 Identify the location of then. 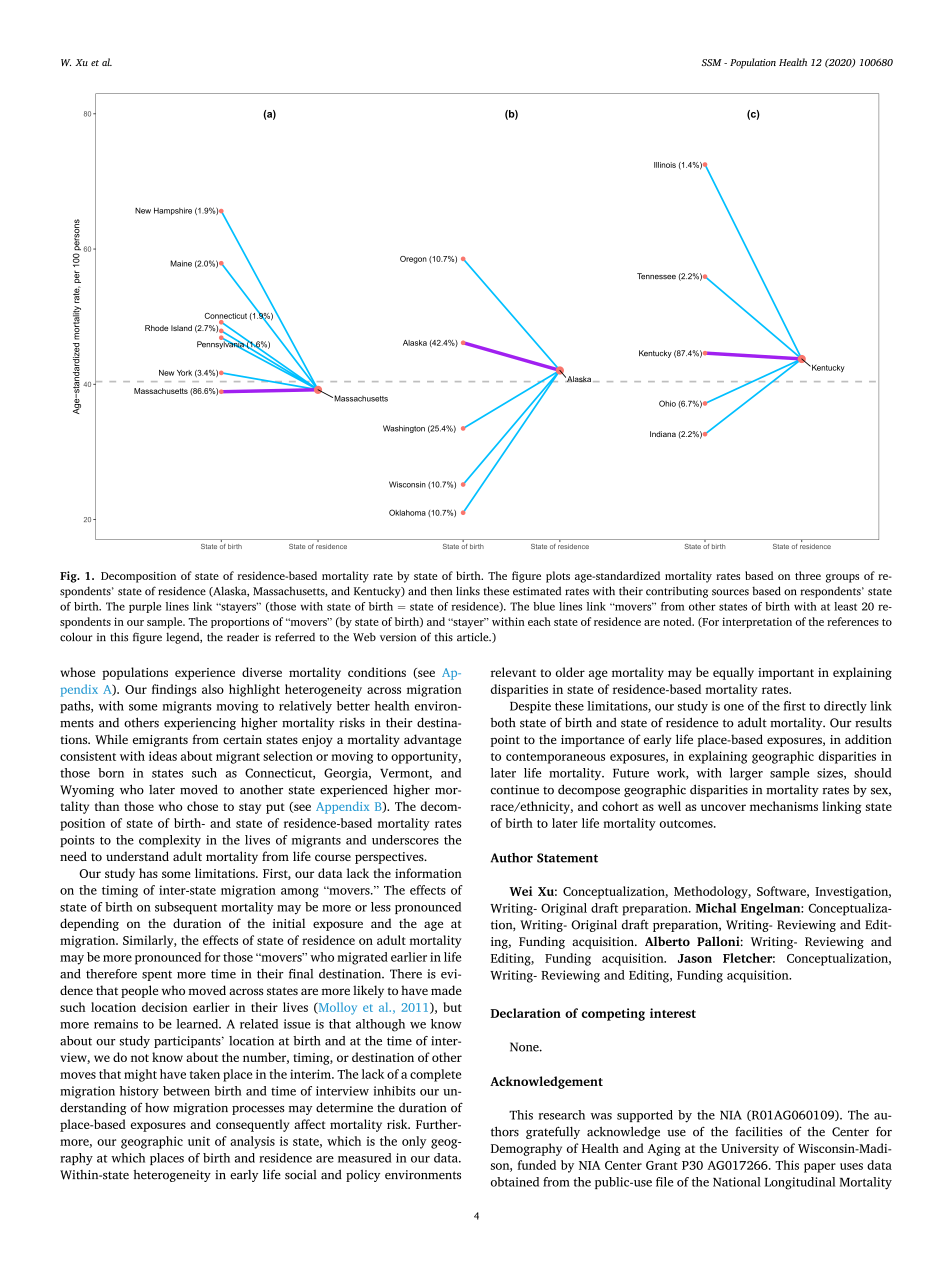
(441, 591).
